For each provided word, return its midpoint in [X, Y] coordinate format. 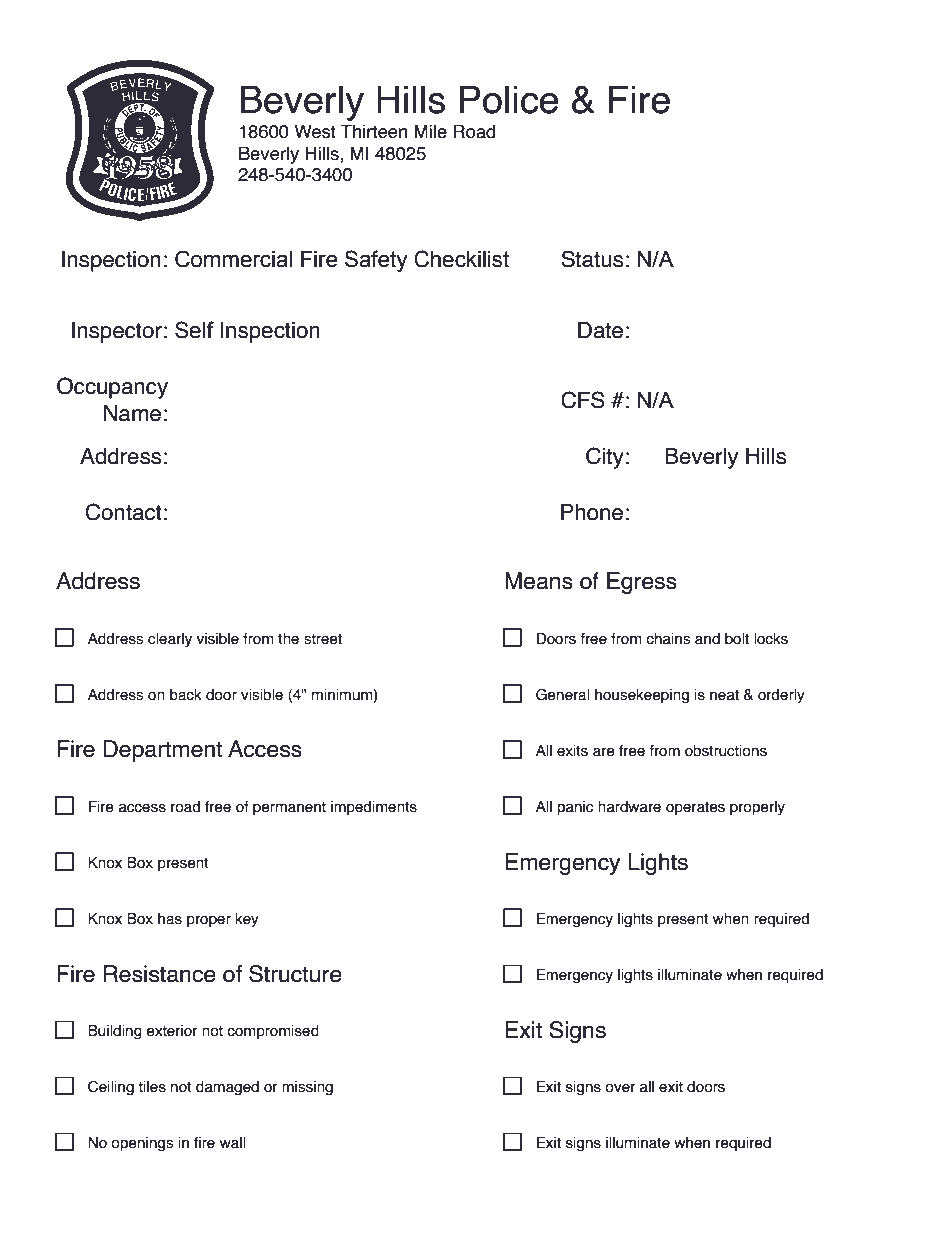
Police [509, 99]
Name [132, 413]
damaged [227, 1088]
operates [695, 808]
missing [307, 1088]
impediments [374, 808]
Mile [430, 131]
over [620, 1088]
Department [163, 751]
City [605, 458]
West [315, 131]
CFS [583, 400]
